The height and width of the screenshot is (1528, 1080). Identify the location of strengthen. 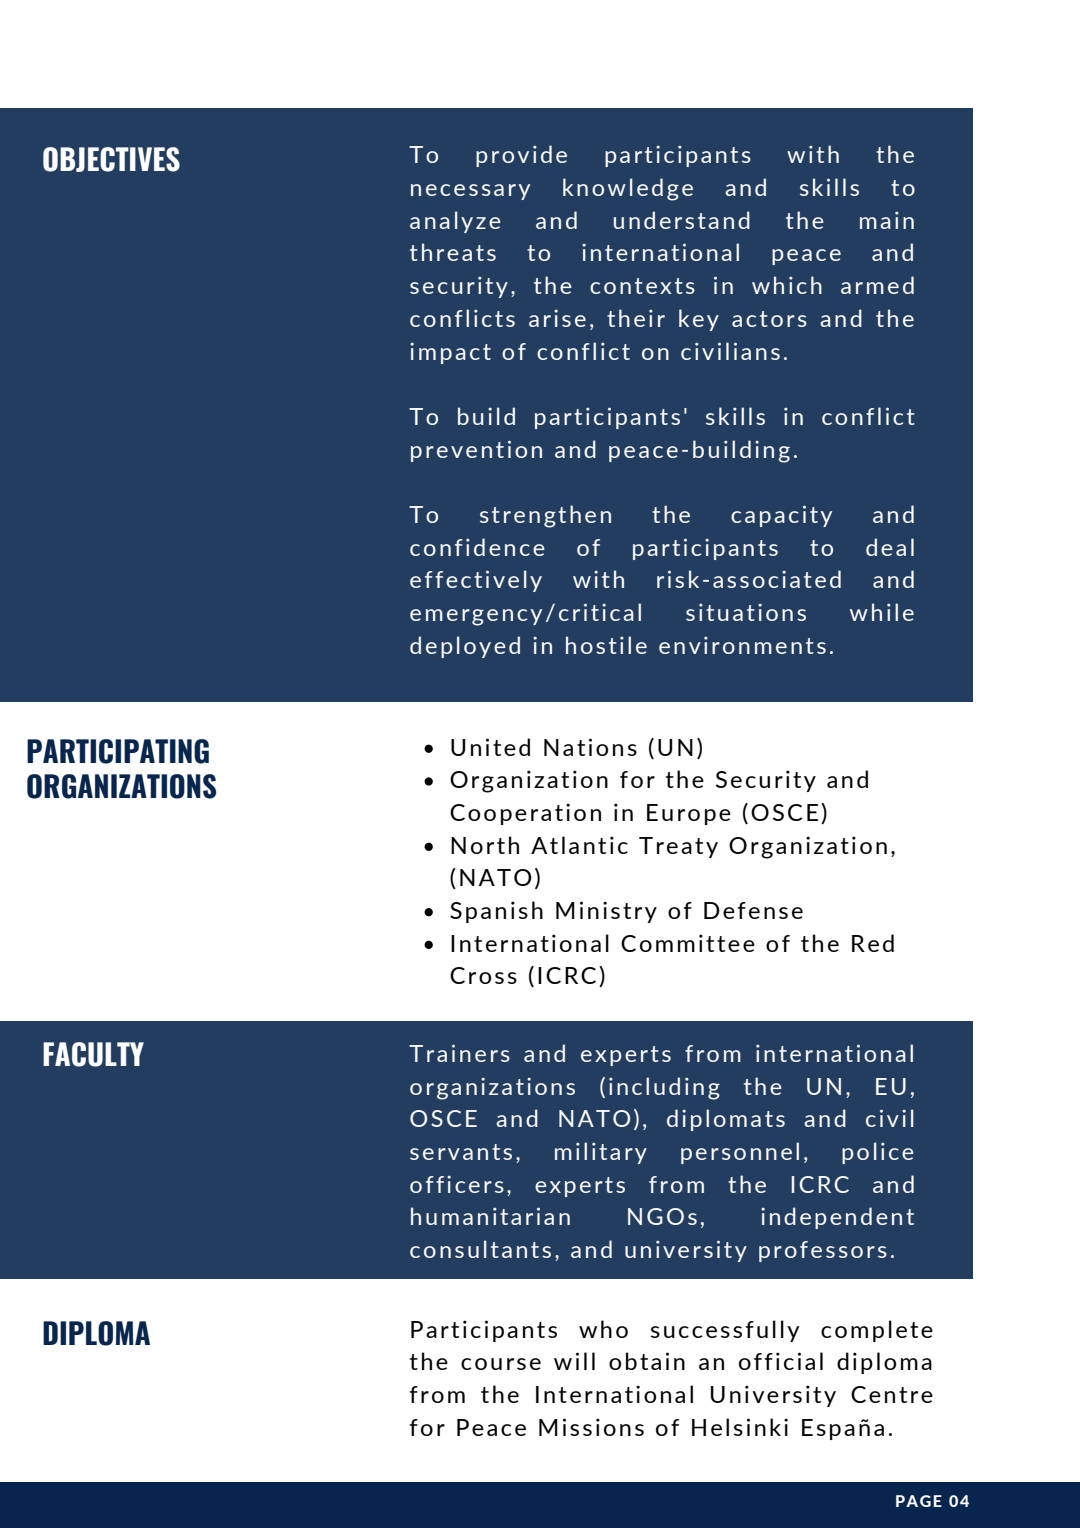
(545, 516).
